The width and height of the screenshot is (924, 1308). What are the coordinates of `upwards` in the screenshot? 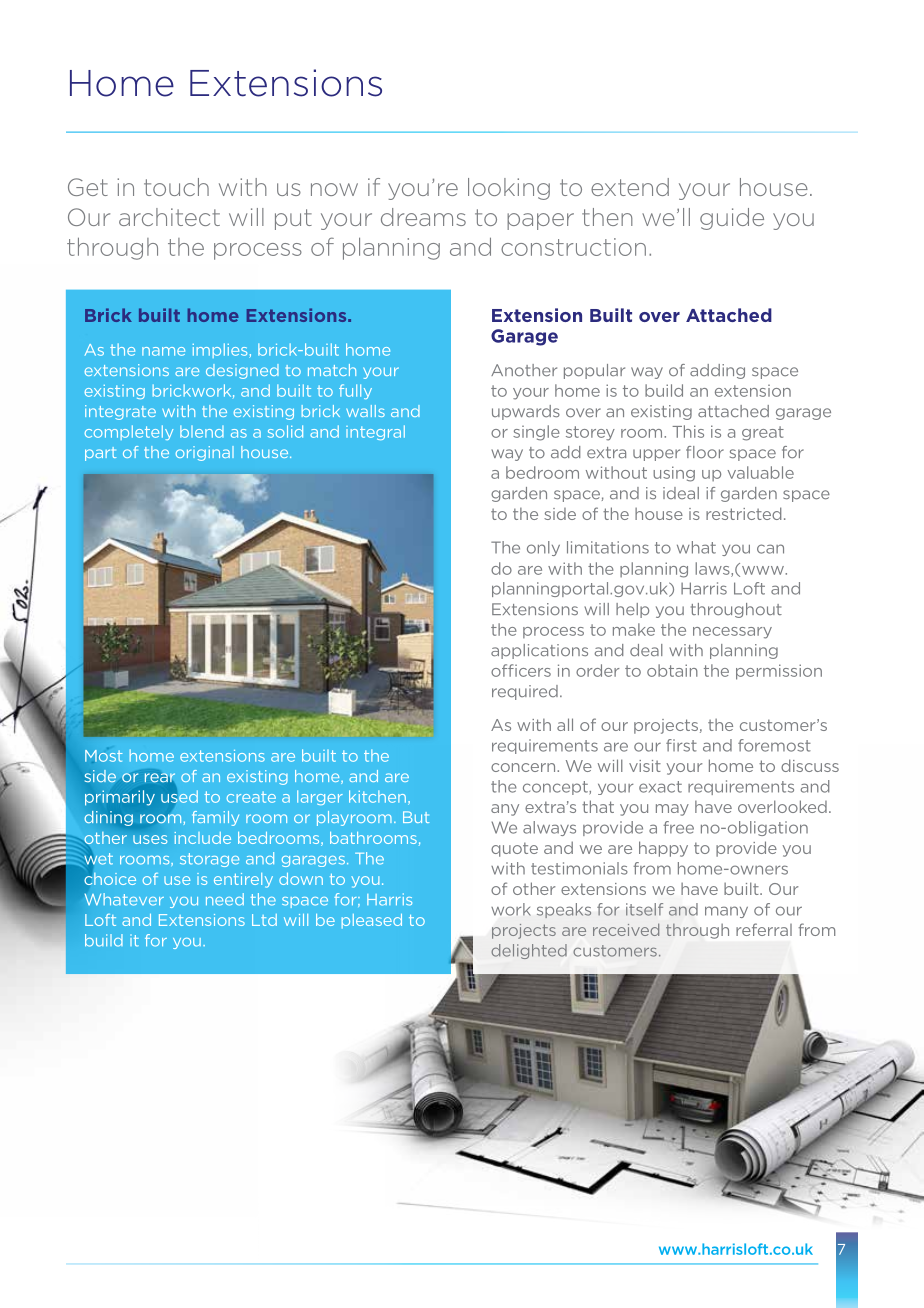 It's located at (526, 412).
